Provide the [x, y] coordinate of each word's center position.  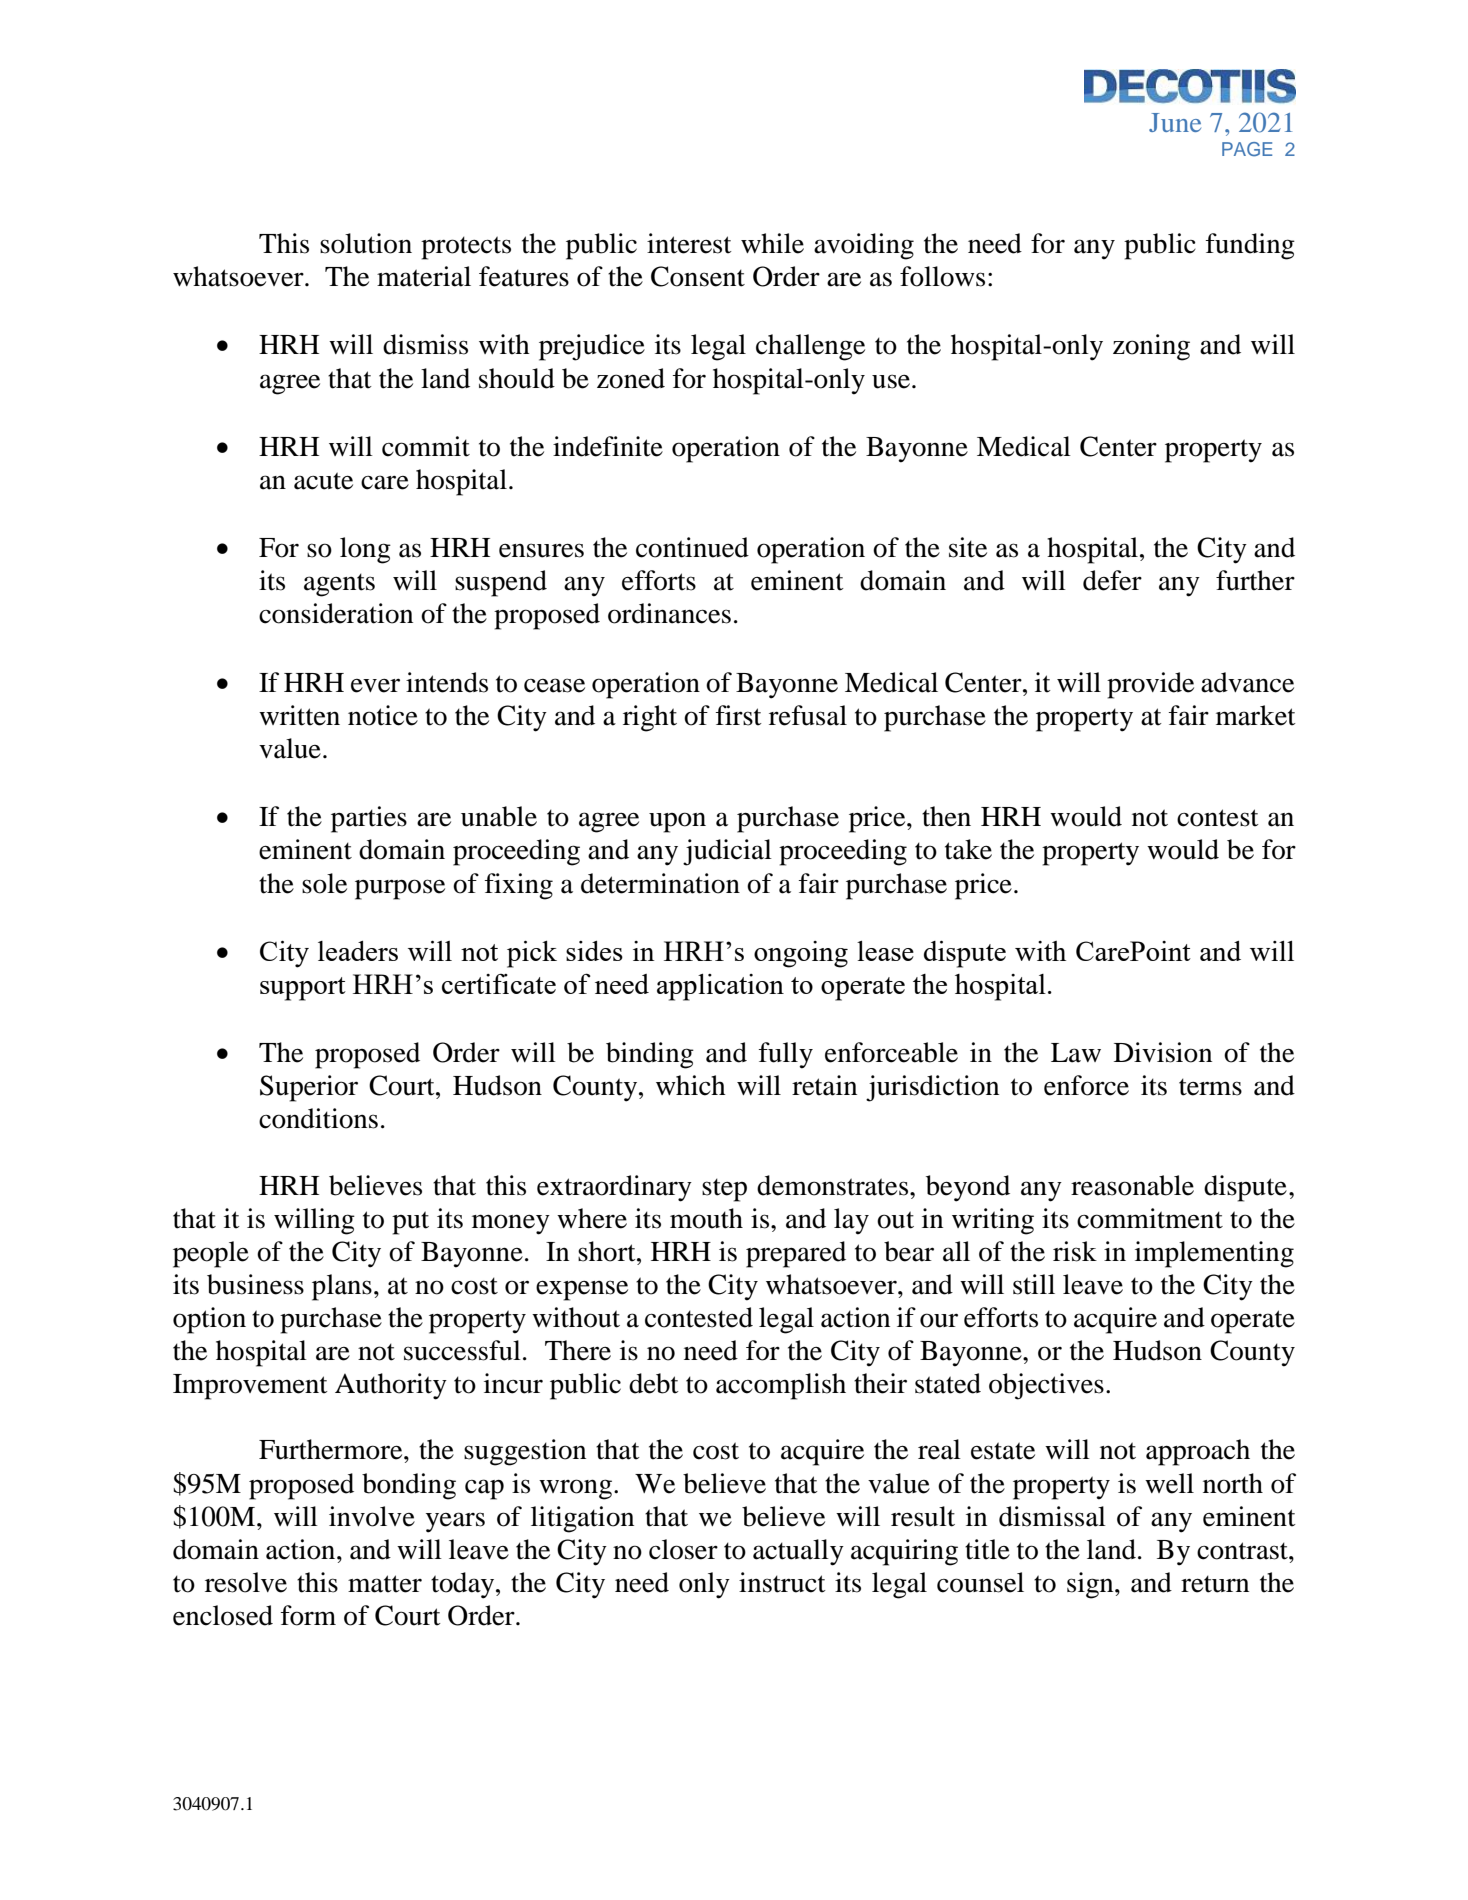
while [772, 243]
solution [366, 243]
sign [1091, 1585]
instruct [782, 1582]
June [1175, 122]
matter [385, 1584]
